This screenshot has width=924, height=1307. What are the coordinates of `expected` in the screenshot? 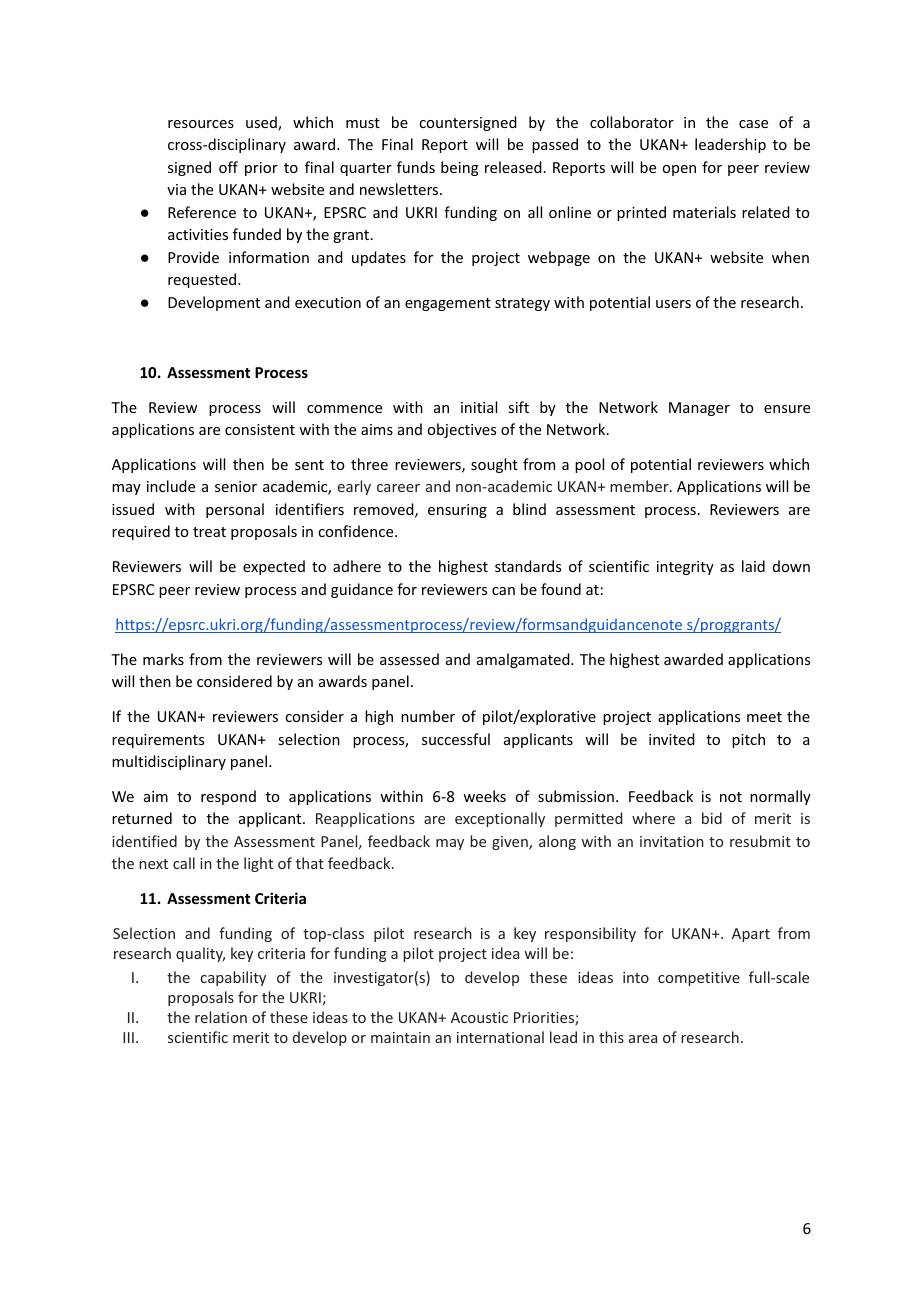 It's located at (274, 567).
